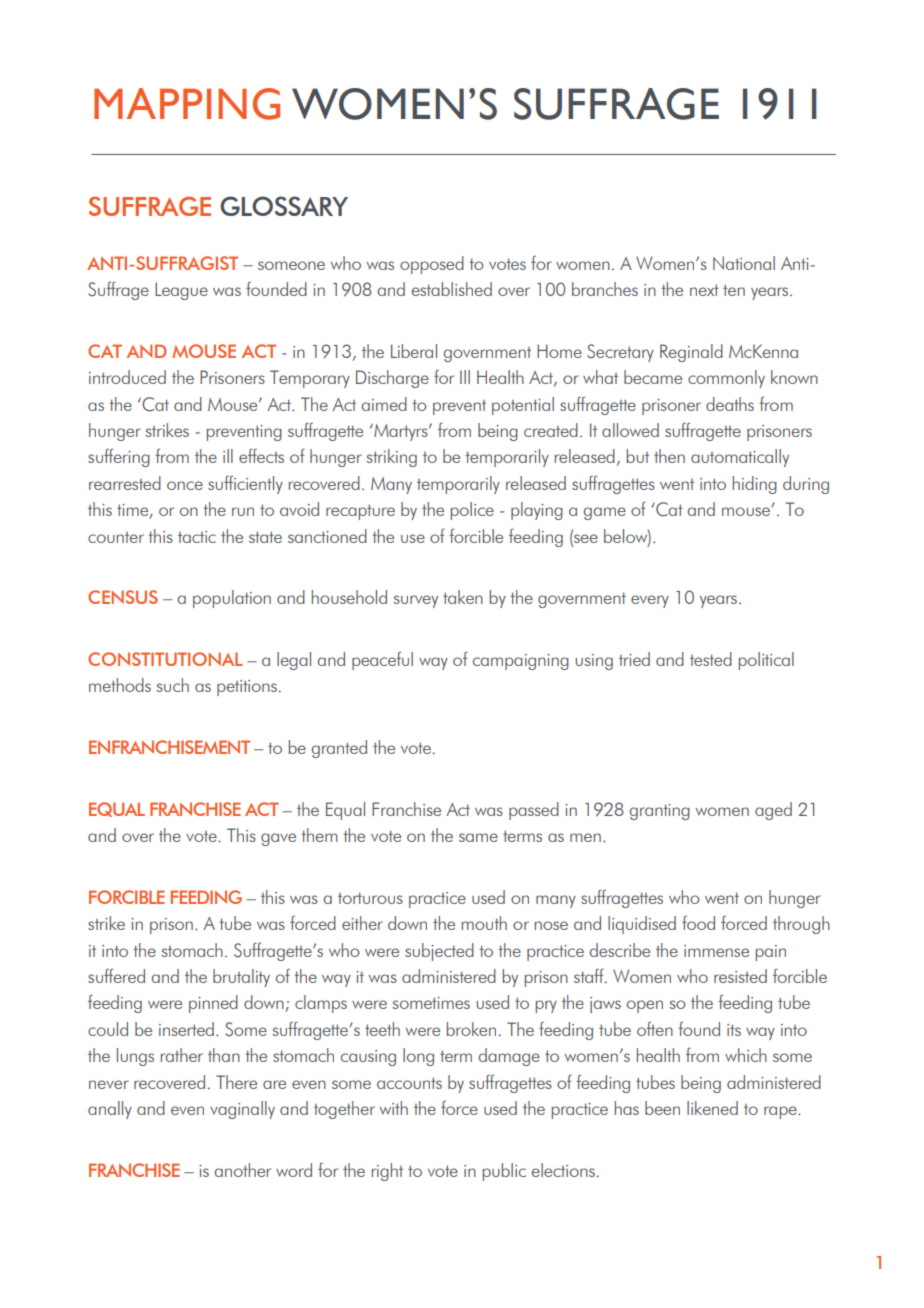 This document has height=1308, width=924. Describe the element at coordinates (242, 1110) in the document. I see `vaginally` at that location.
